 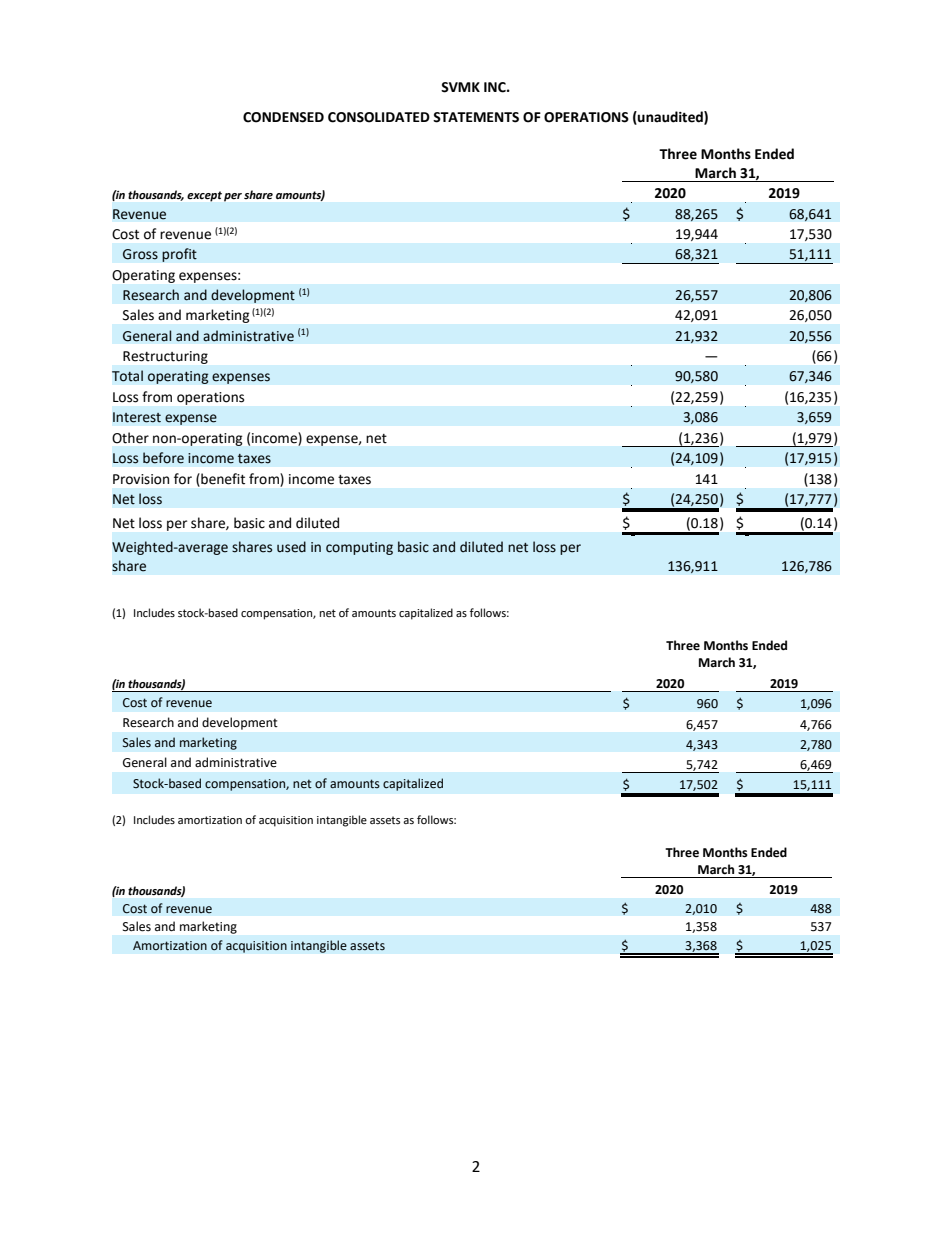 I want to click on Interest, so click(x=137, y=417).
